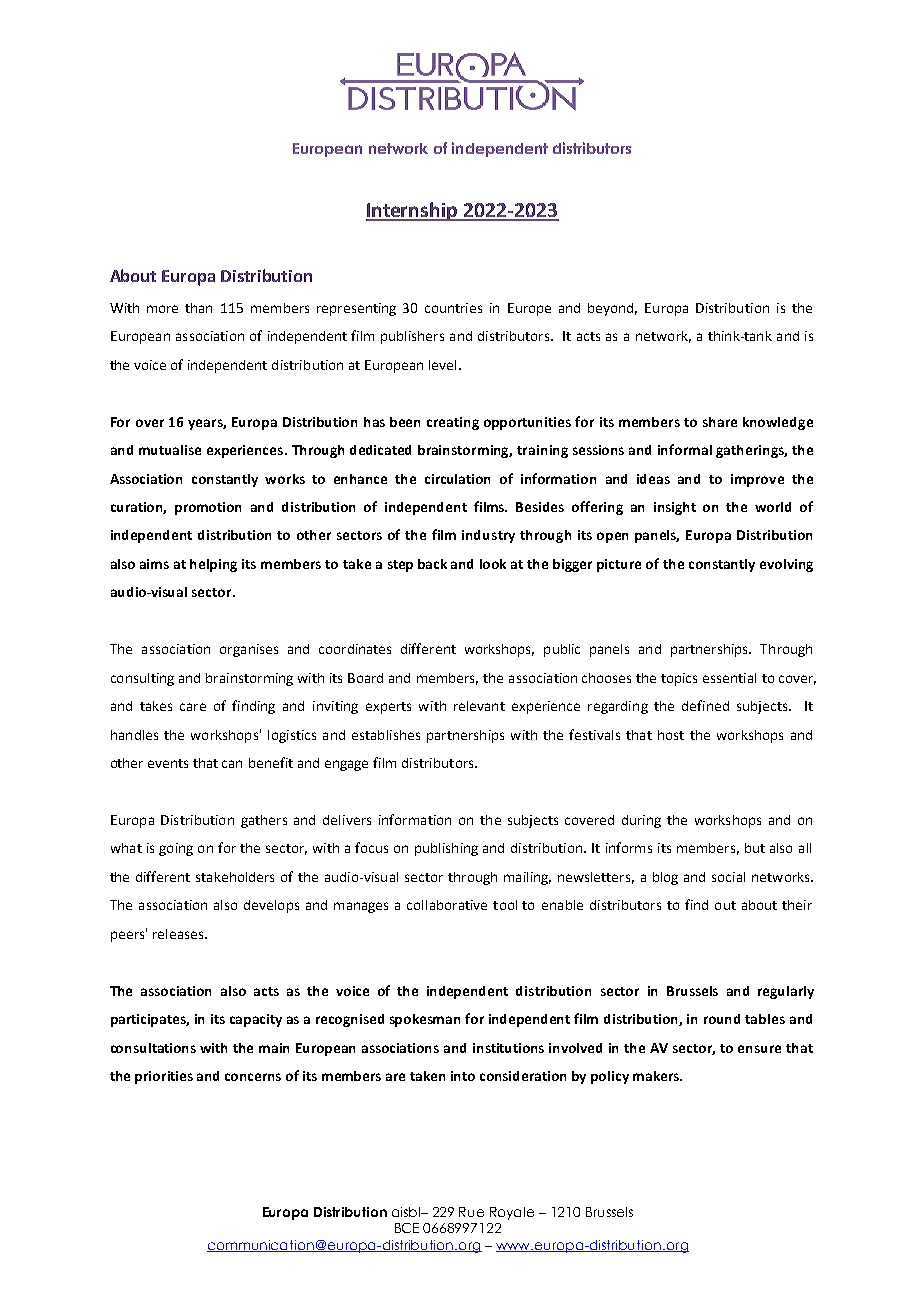 The height and width of the document is (1308, 924). Describe the element at coordinates (720, 422) in the document. I see `share` at that location.
